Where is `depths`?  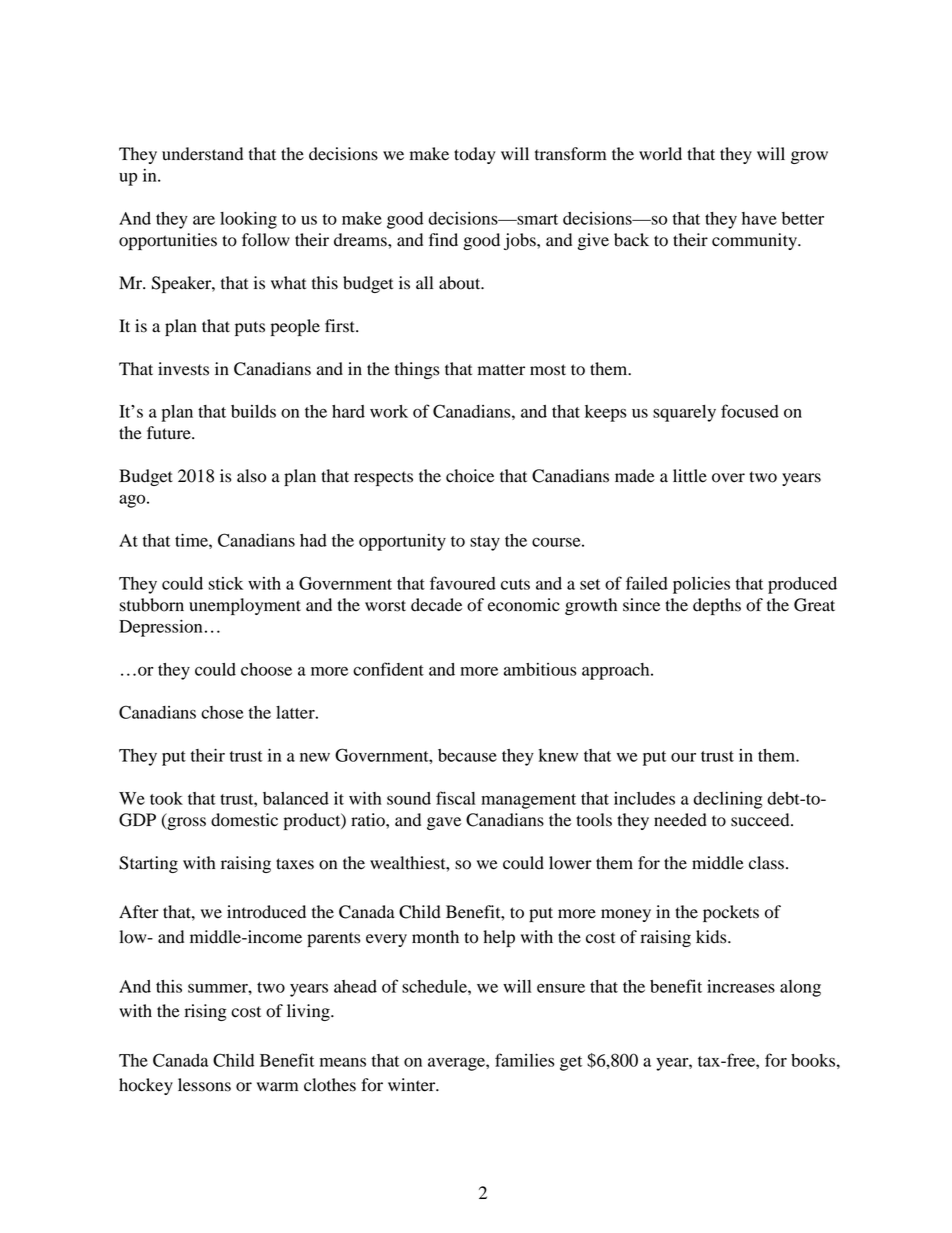
depths is located at coordinates (717, 606).
